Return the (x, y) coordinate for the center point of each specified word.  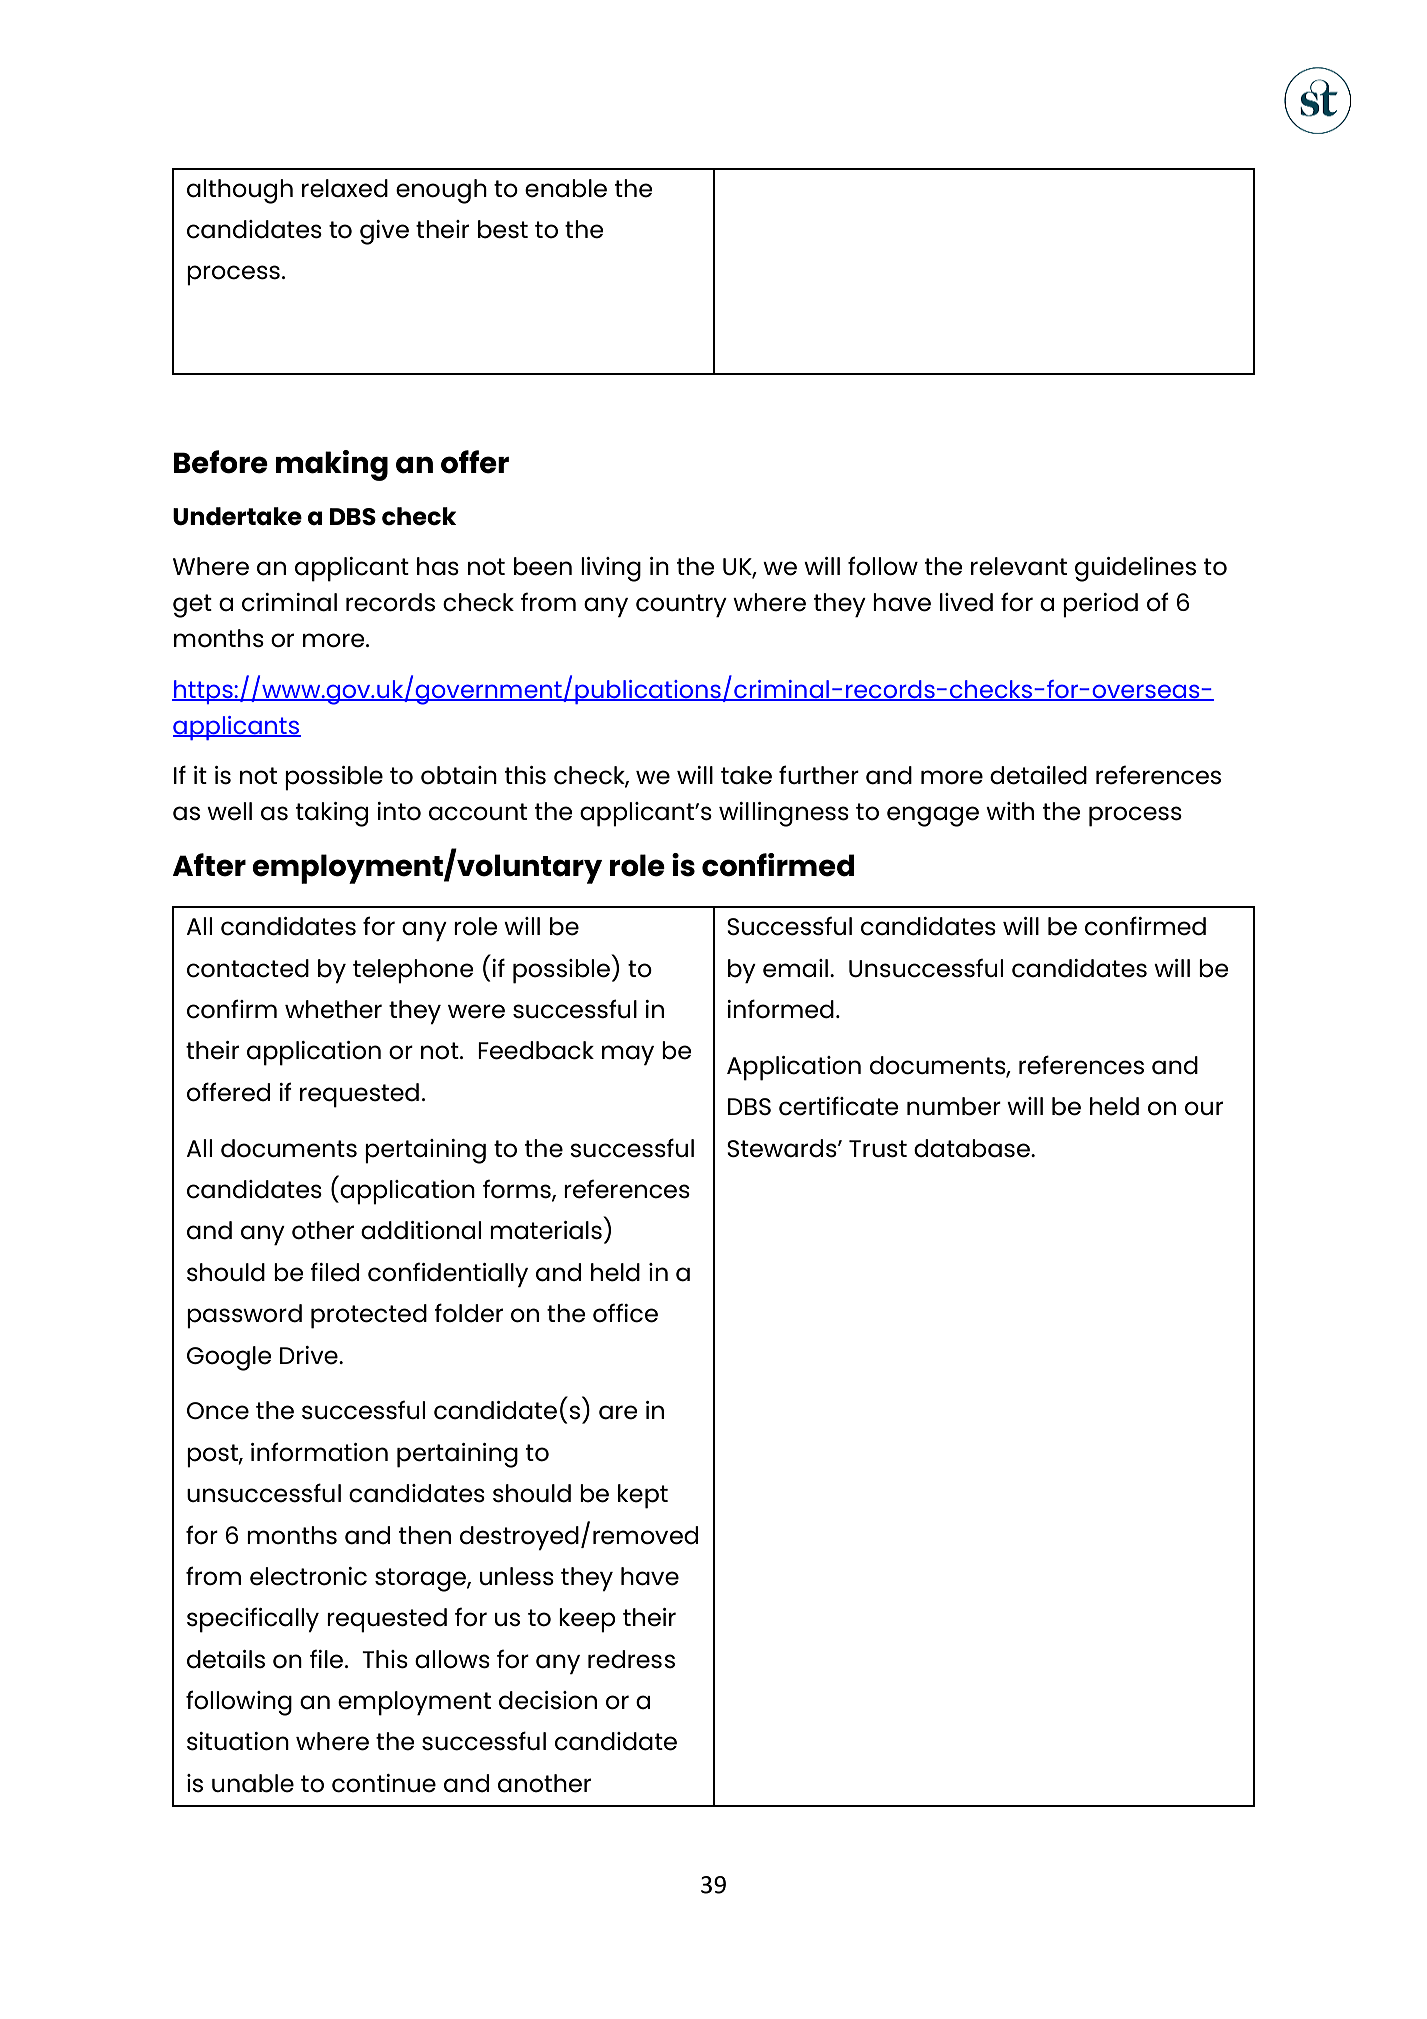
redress (631, 1659)
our (1204, 1108)
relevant (1019, 566)
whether (333, 1009)
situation (238, 1741)
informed (780, 1009)
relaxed (345, 188)
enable (566, 188)
